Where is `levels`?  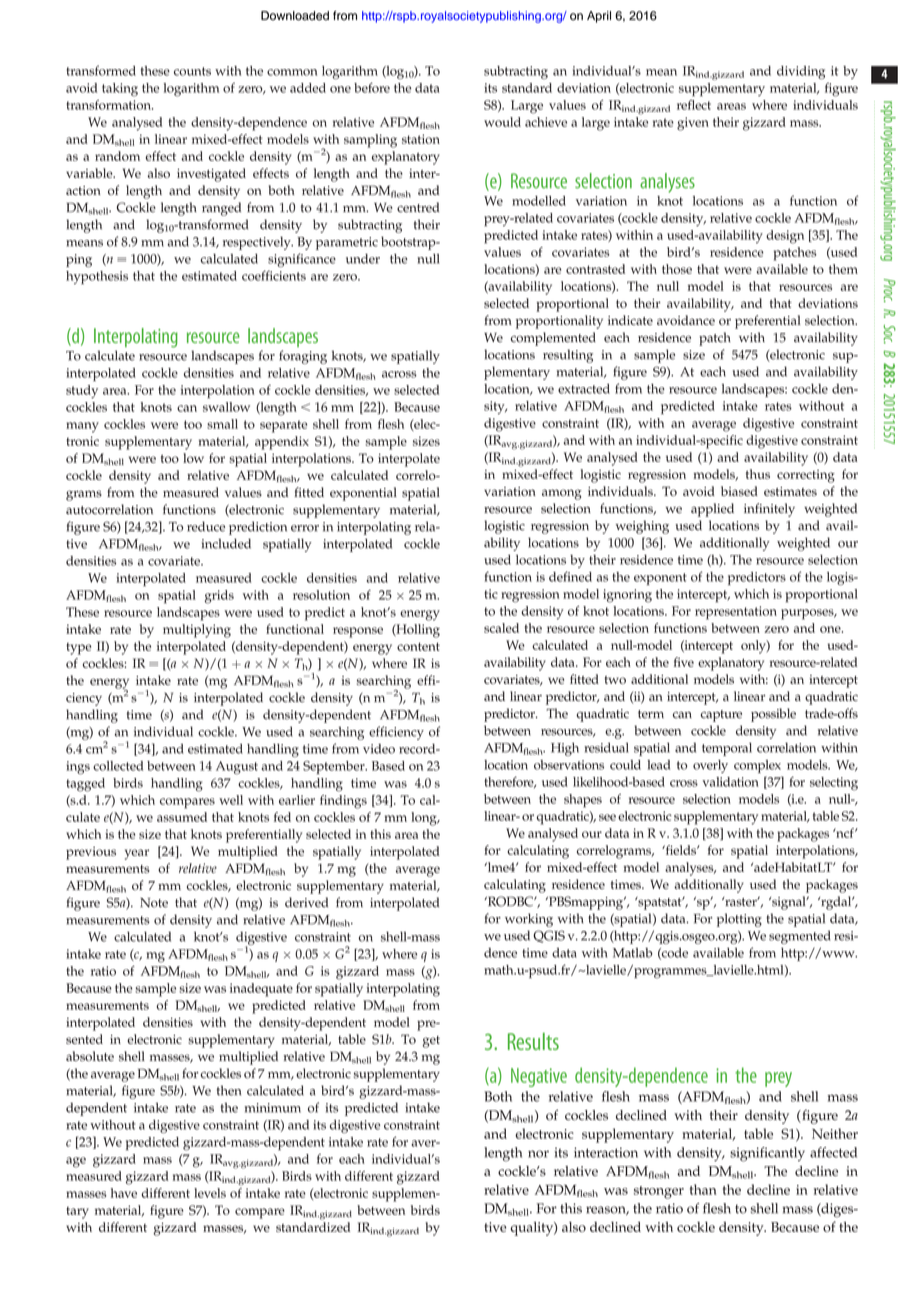
levels is located at coordinates (210, 1193).
